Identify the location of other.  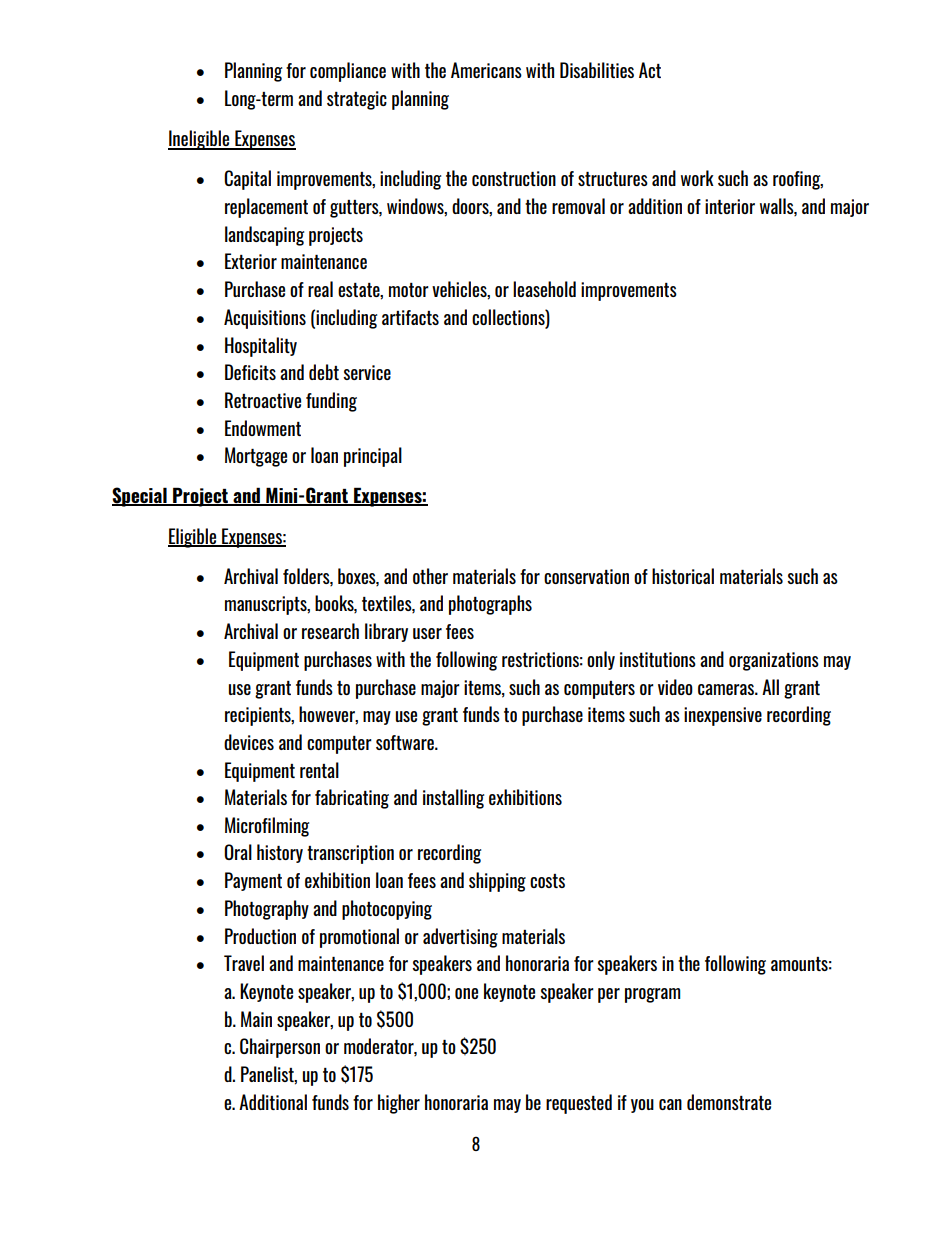
(430, 576).
